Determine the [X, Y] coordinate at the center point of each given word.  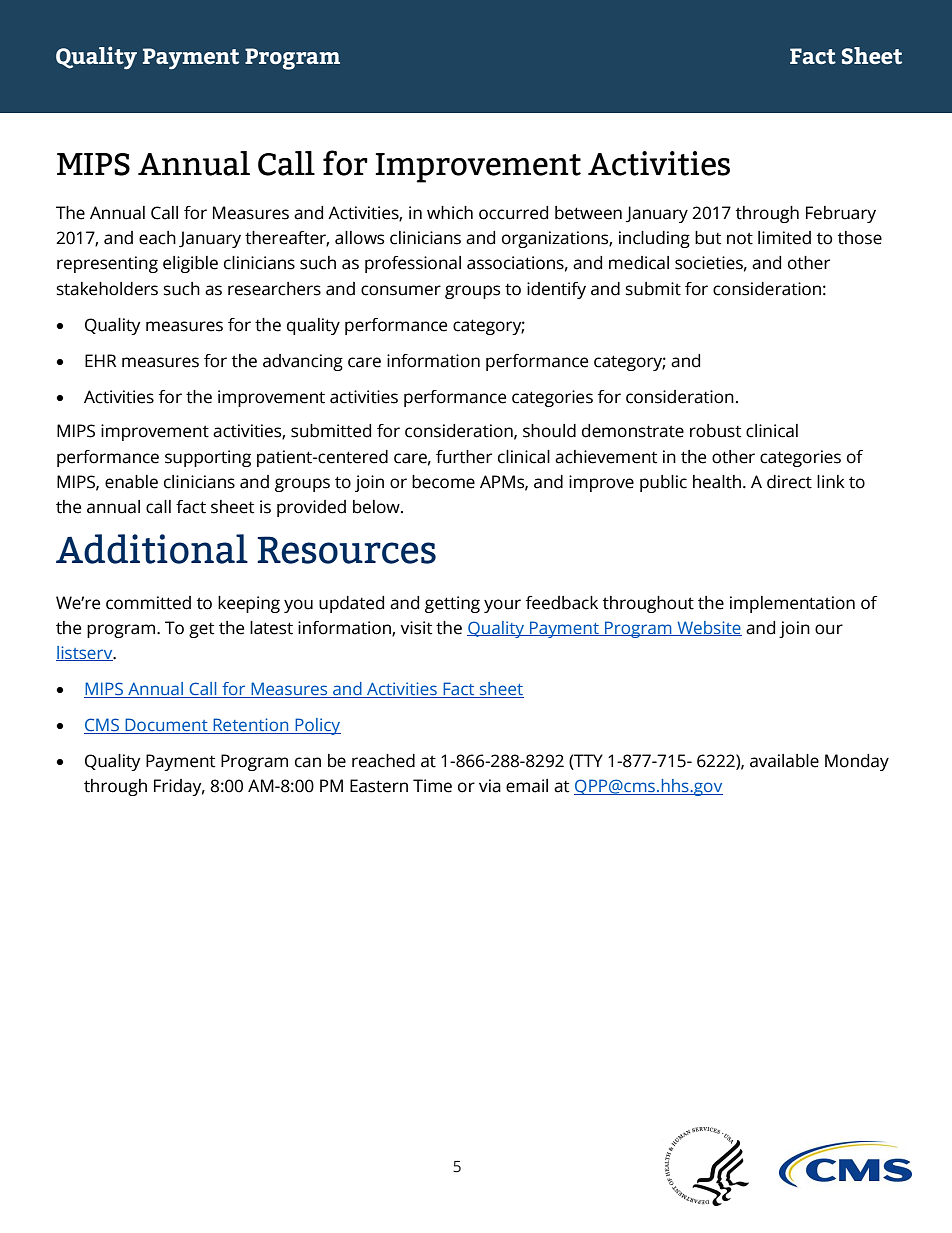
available [784, 761]
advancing [303, 362]
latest [271, 628]
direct [789, 482]
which [450, 213]
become [443, 482]
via [490, 786]
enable [131, 482]
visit [416, 628]
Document [166, 726]
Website [708, 628]
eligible [190, 264]
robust [715, 431]
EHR [100, 360]
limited [784, 238]
